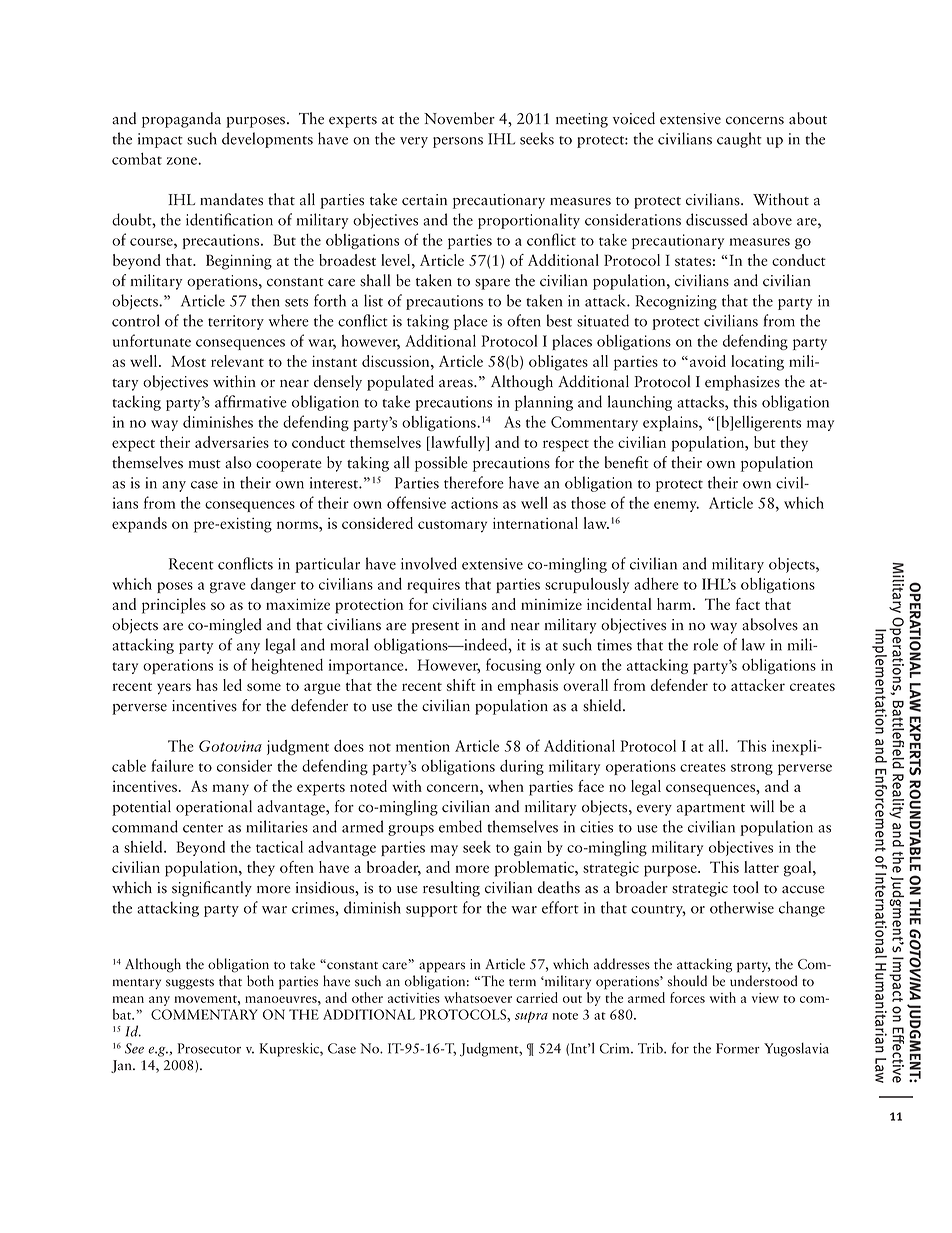  Describe the element at coordinates (739, 140) in the page. I see `caught` at that location.
